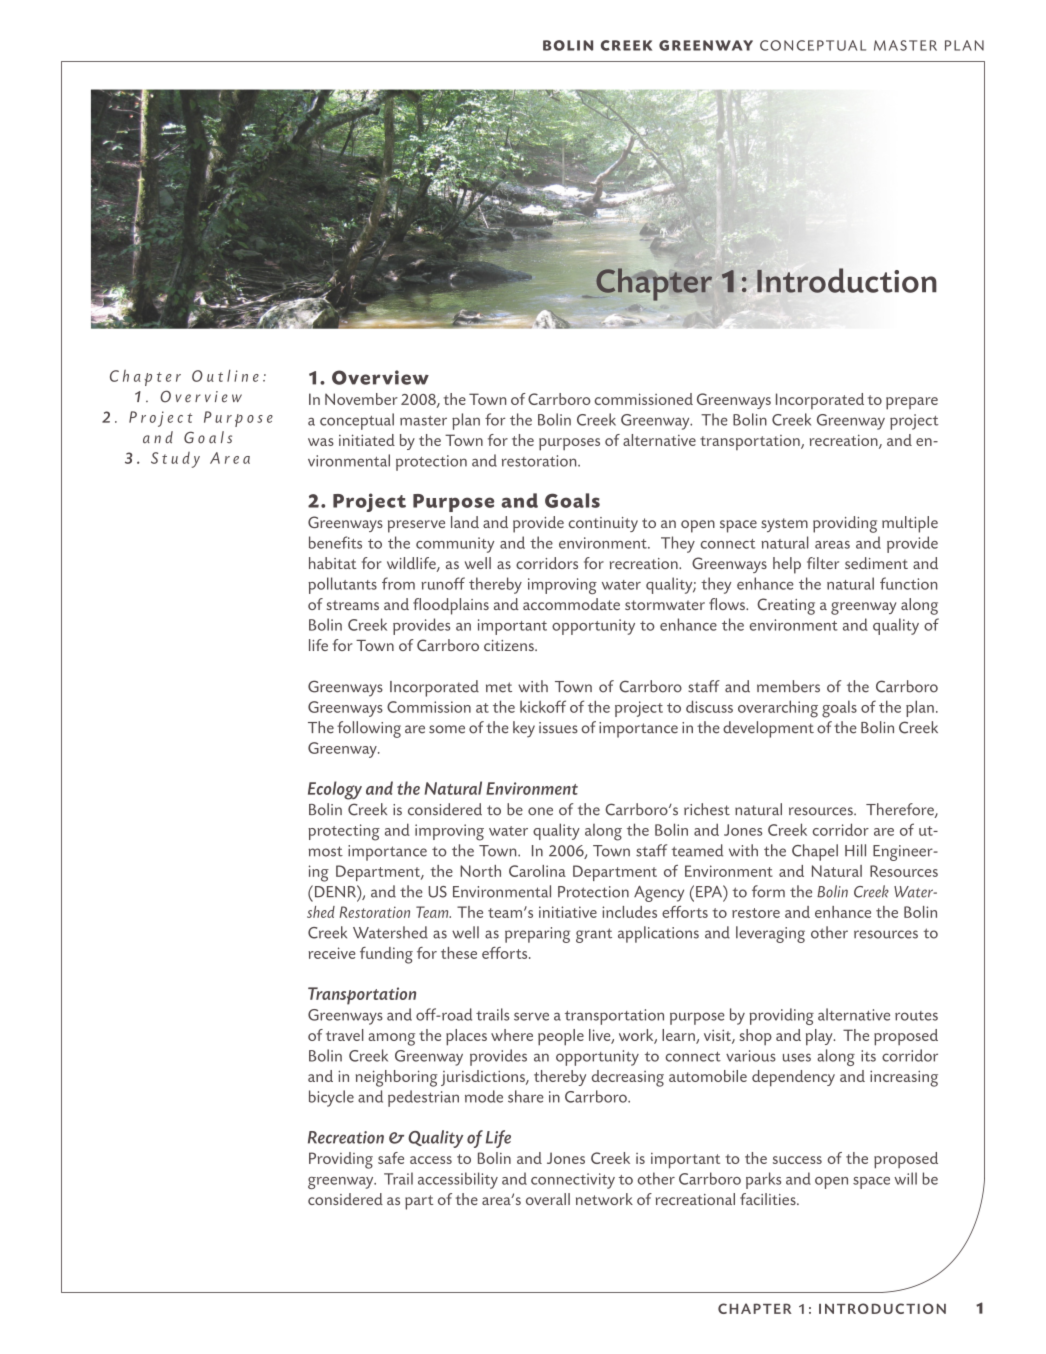 The image size is (1046, 1354). Describe the element at coordinates (603, 524) in the page. I see `continuity` at that location.
